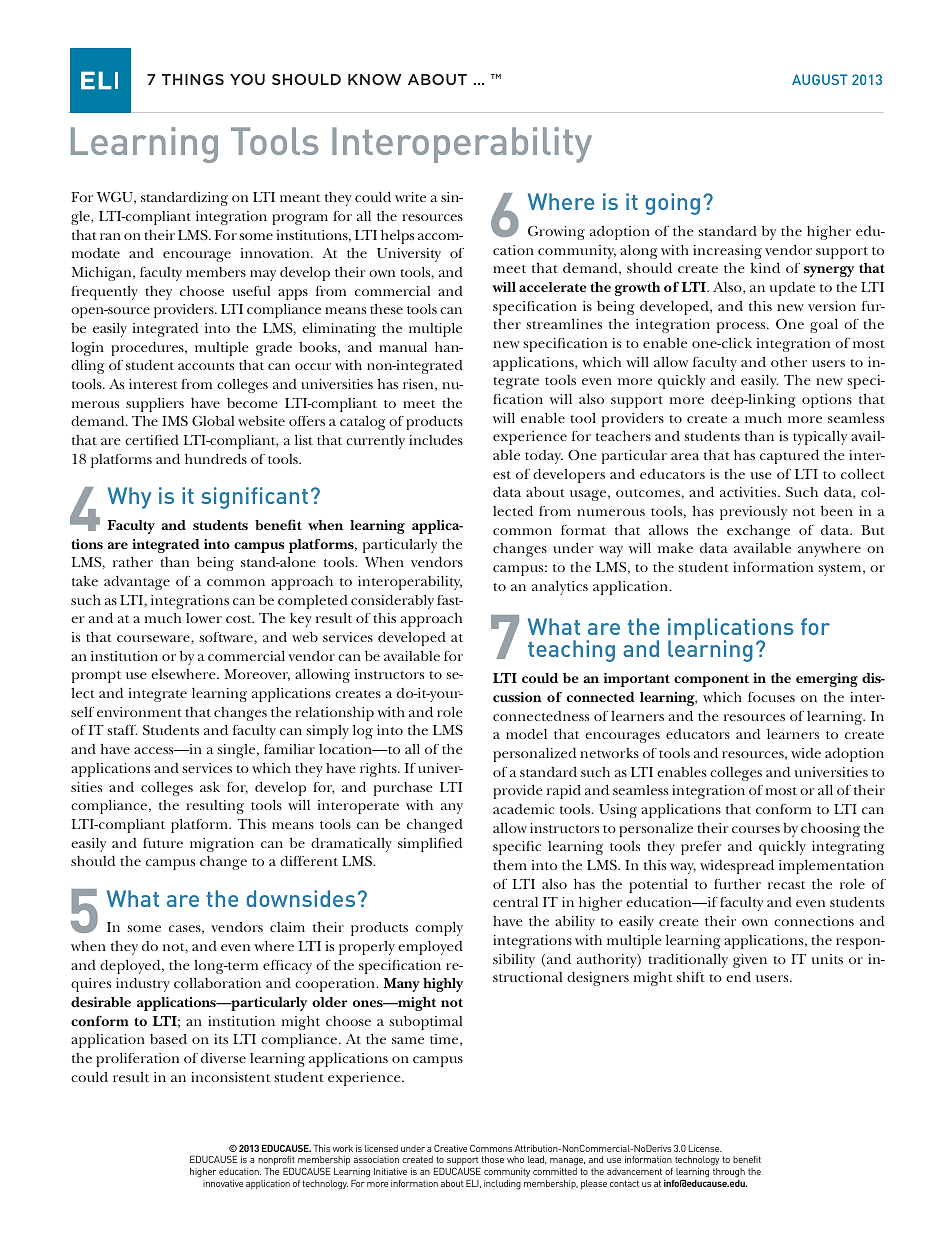 This screenshot has height=1233, width=952. Describe the element at coordinates (756, 829) in the screenshot. I see `courses` at that location.
